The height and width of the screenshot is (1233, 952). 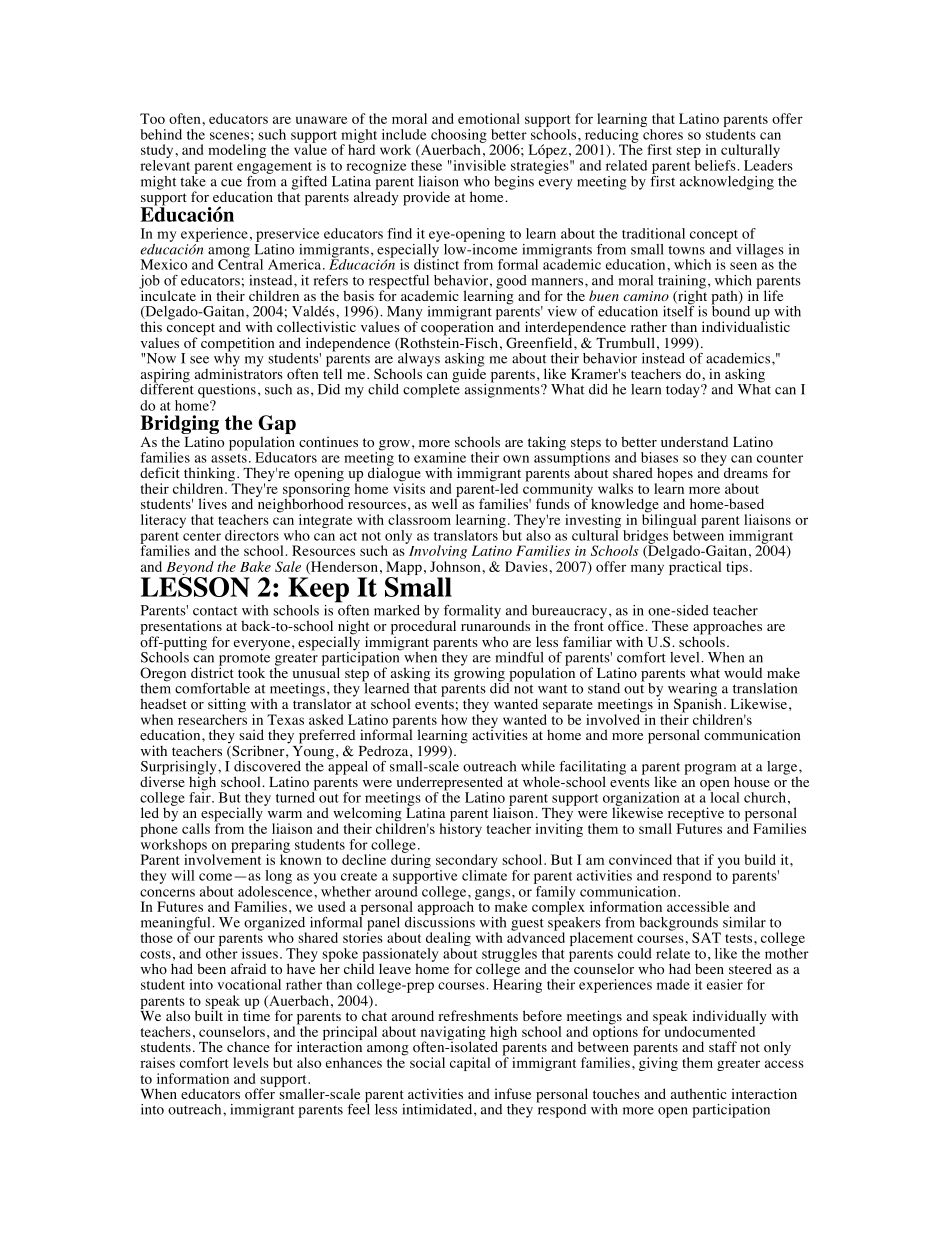 I want to click on program, so click(x=710, y=770).
